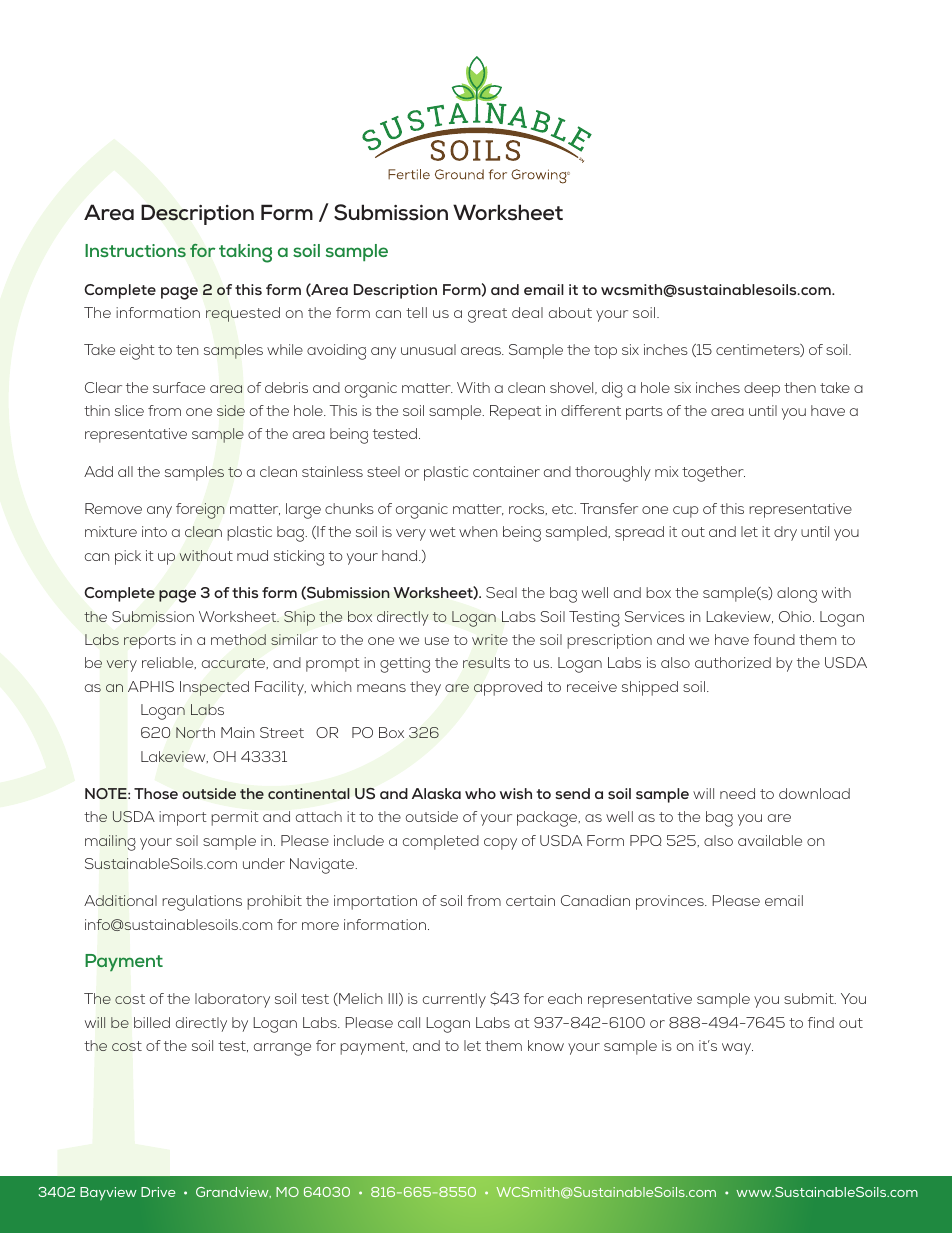 This image has height=1233, width=952. What do you see at coordinates (195, 732) in the image?
I see `North` at bounding box center [195, 732].
